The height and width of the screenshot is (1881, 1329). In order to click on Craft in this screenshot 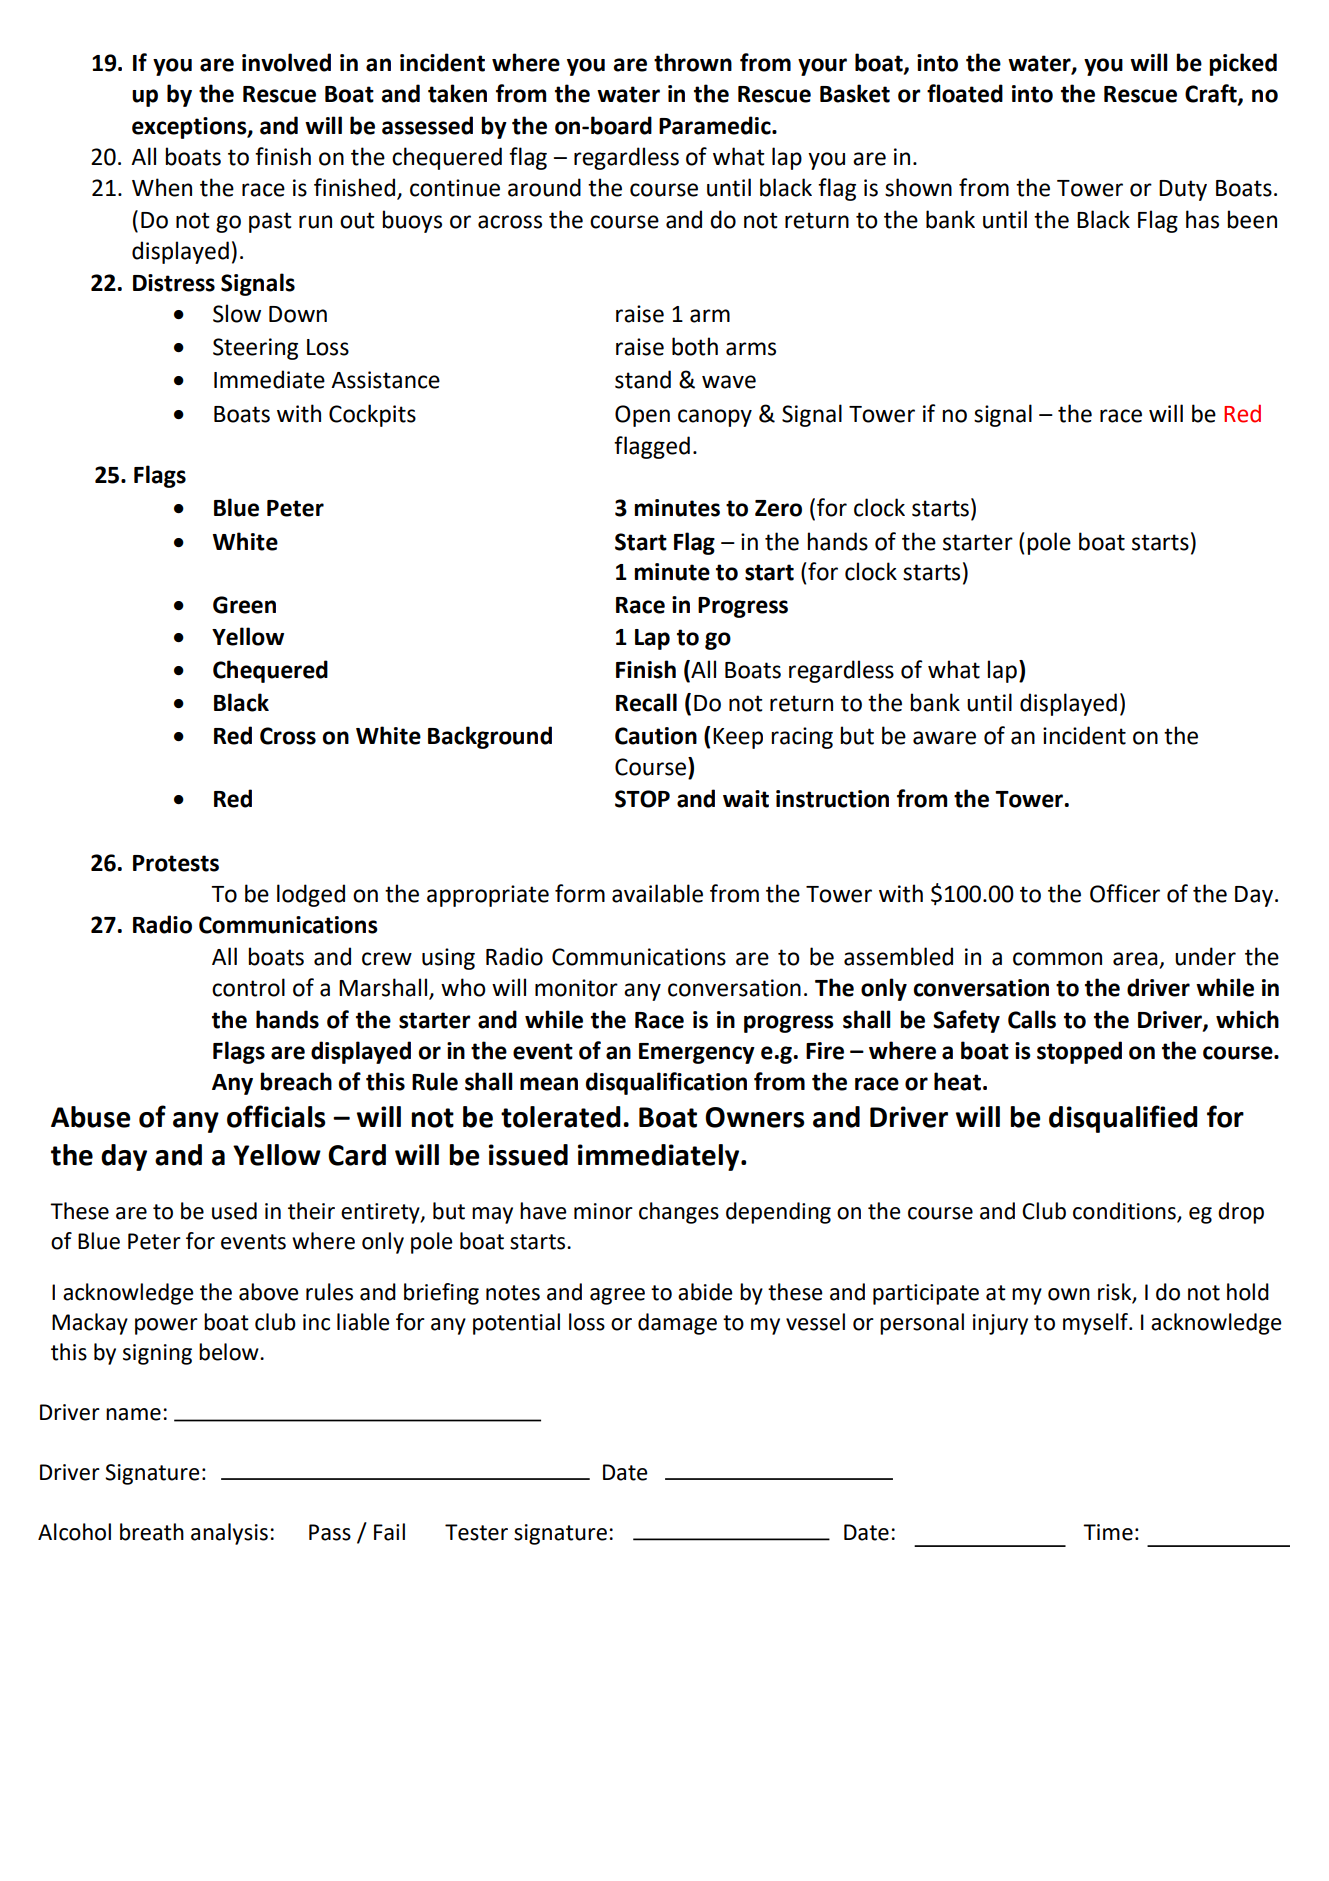, I will do `click(1212, 94)`.
